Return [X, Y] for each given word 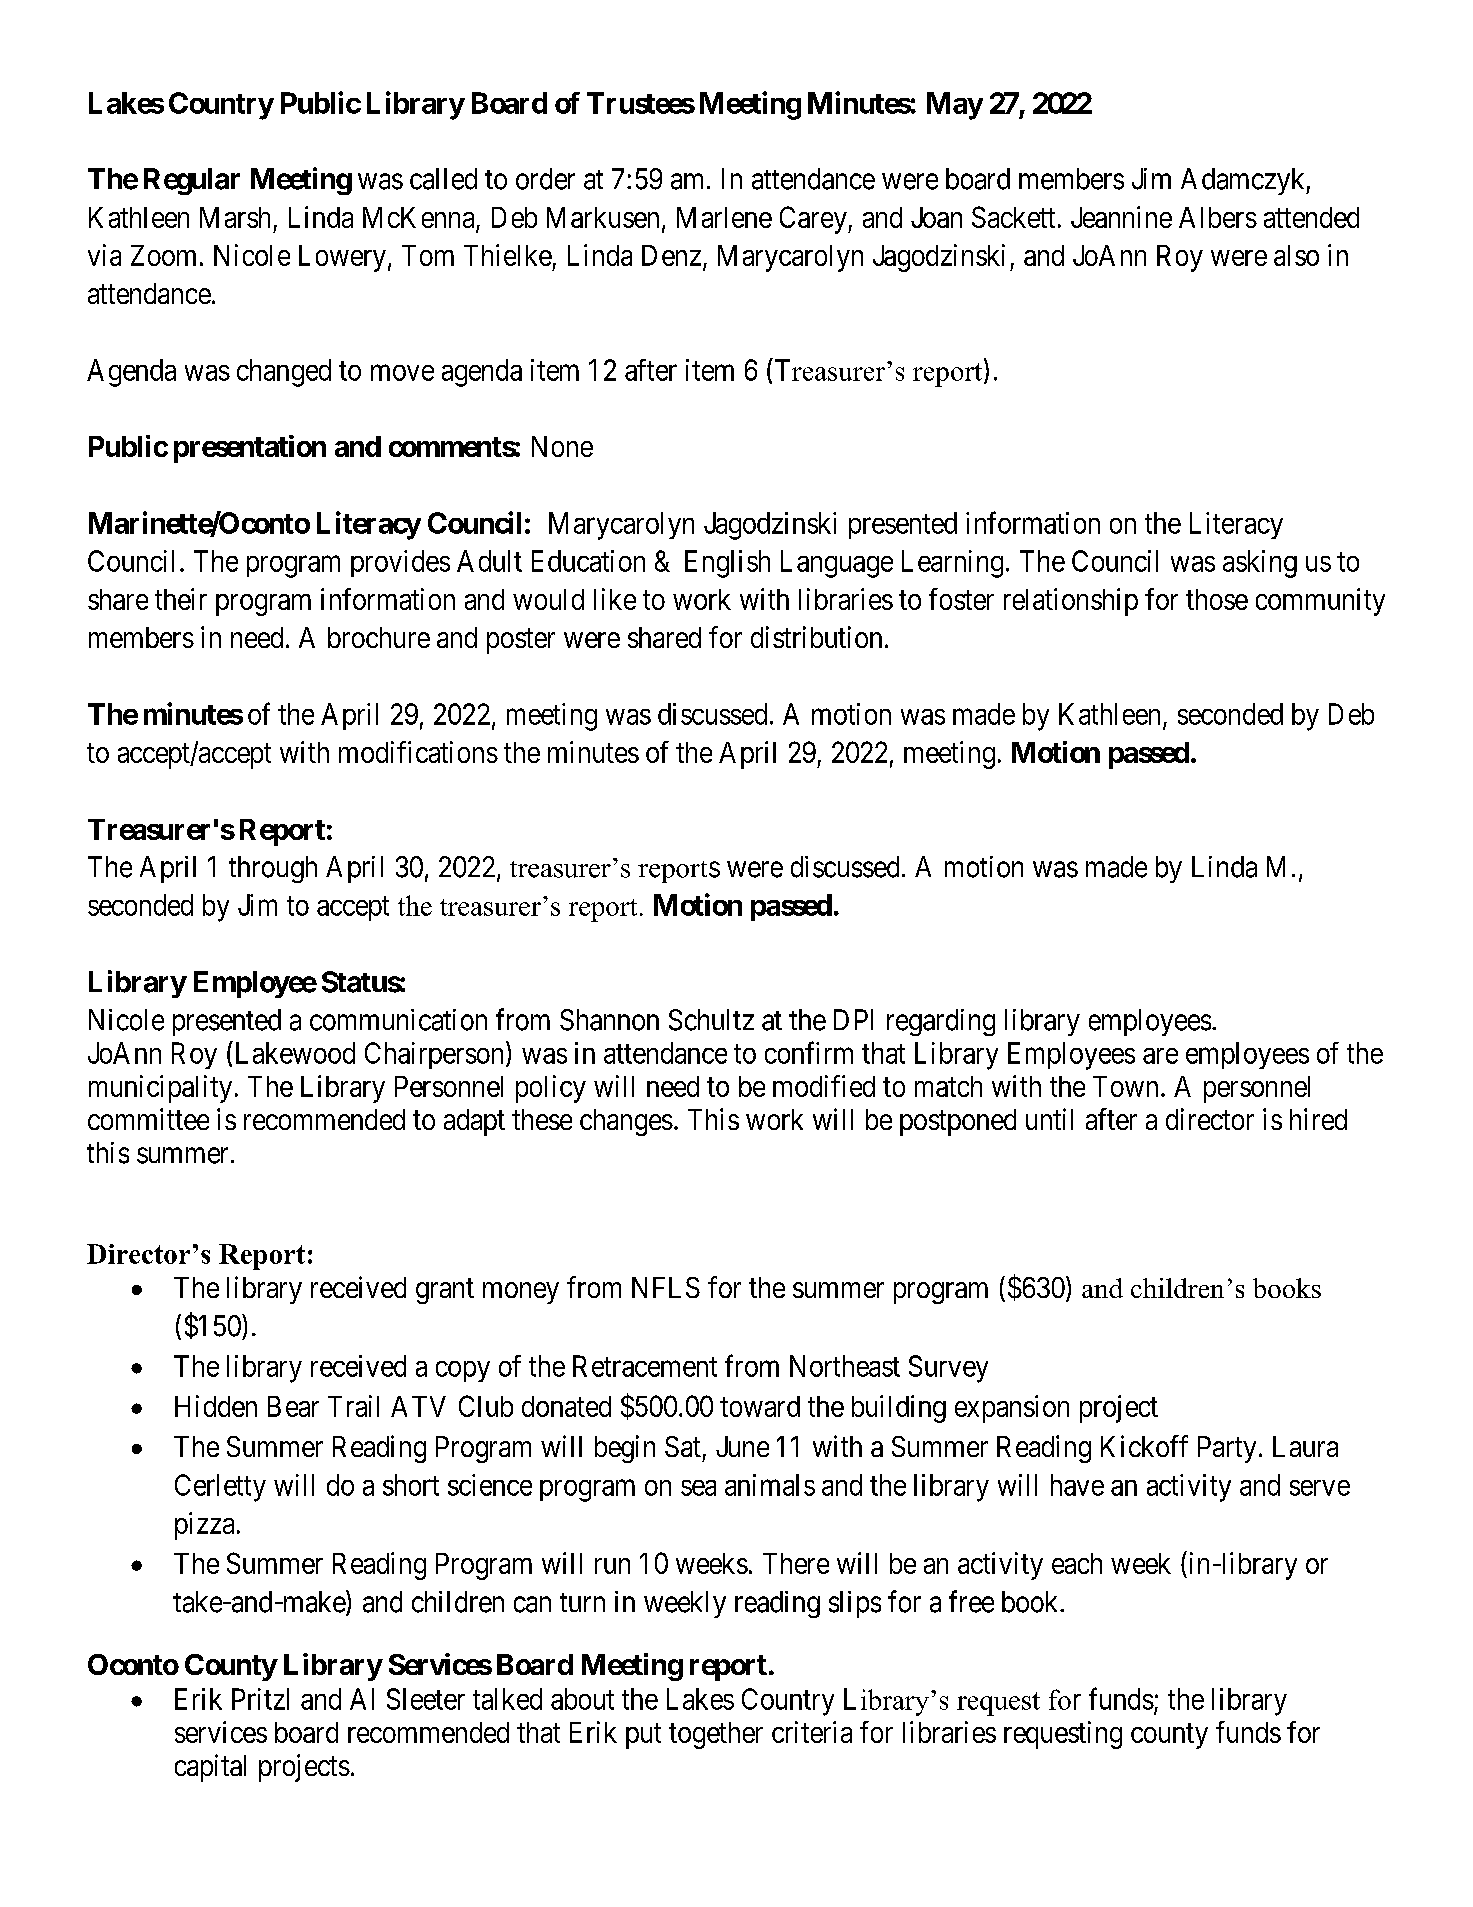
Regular [192, 181]
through [273, 869]
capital [210, 1768]
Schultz [711, 1020]
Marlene [724, 217]
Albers [1218, 217]
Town [1125, 1086]
